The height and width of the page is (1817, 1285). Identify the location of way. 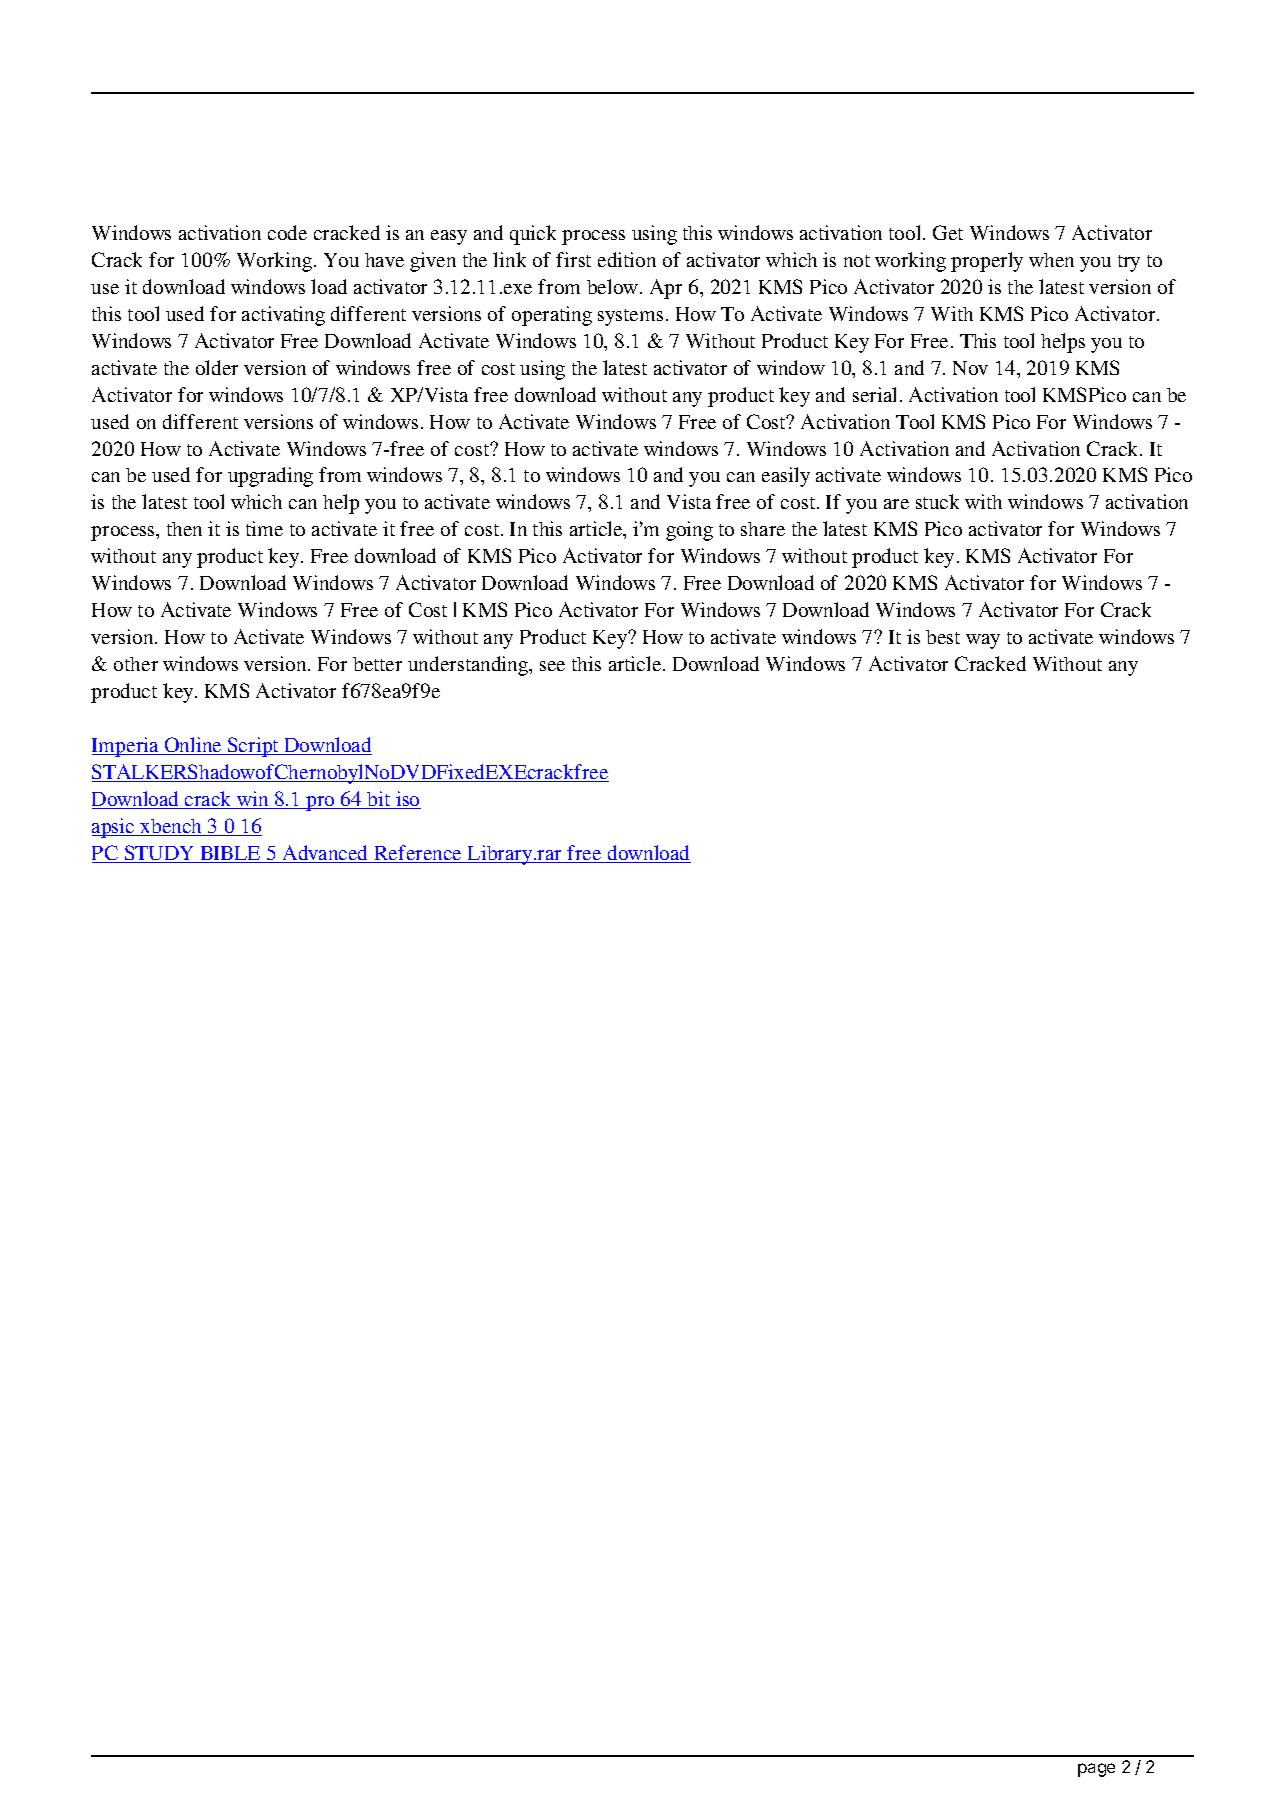
(983, 641).
